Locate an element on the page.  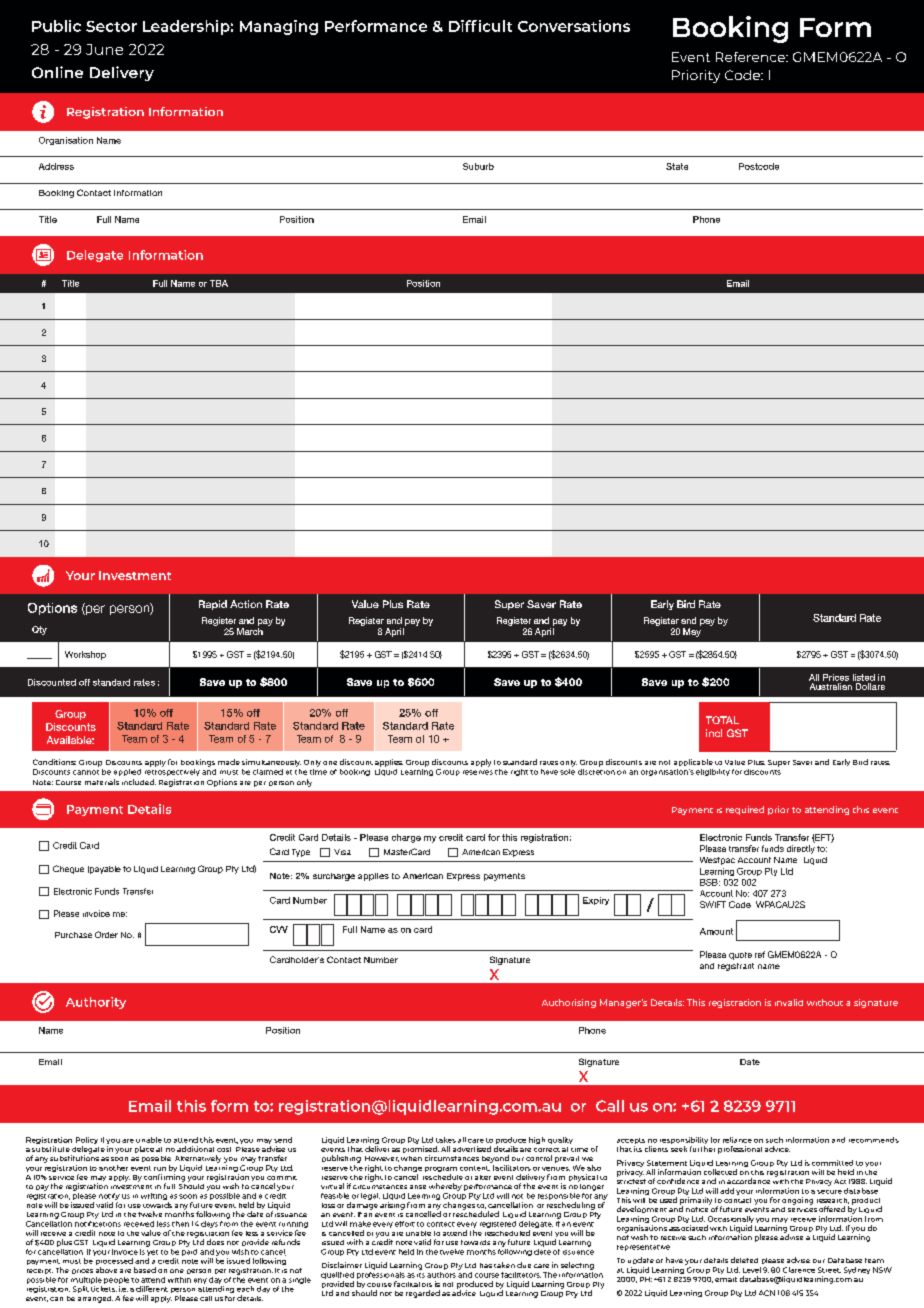
Workshop is located at coordinates (85, 655).
